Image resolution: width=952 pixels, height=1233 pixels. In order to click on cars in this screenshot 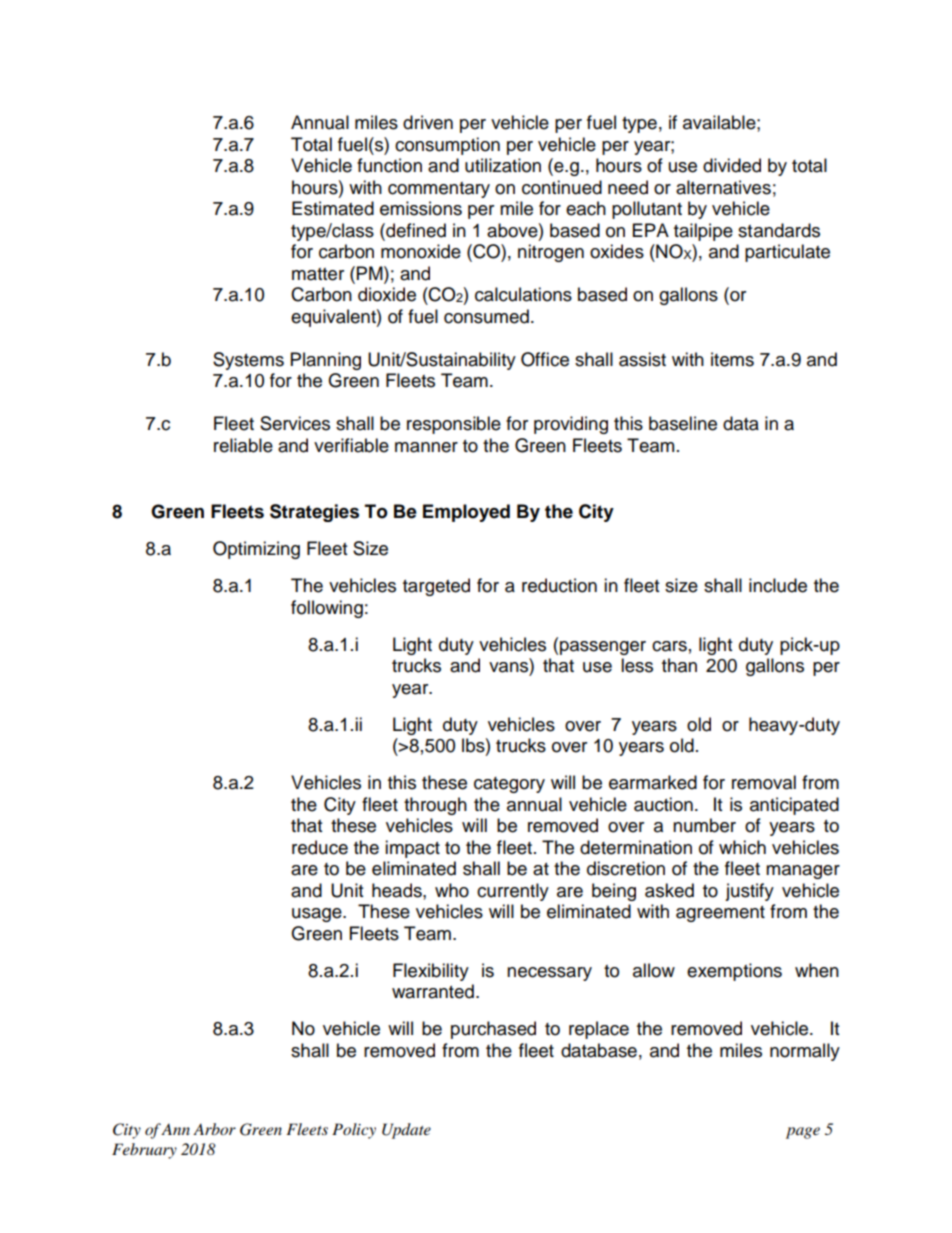, I will do `click(669, 646)`.
